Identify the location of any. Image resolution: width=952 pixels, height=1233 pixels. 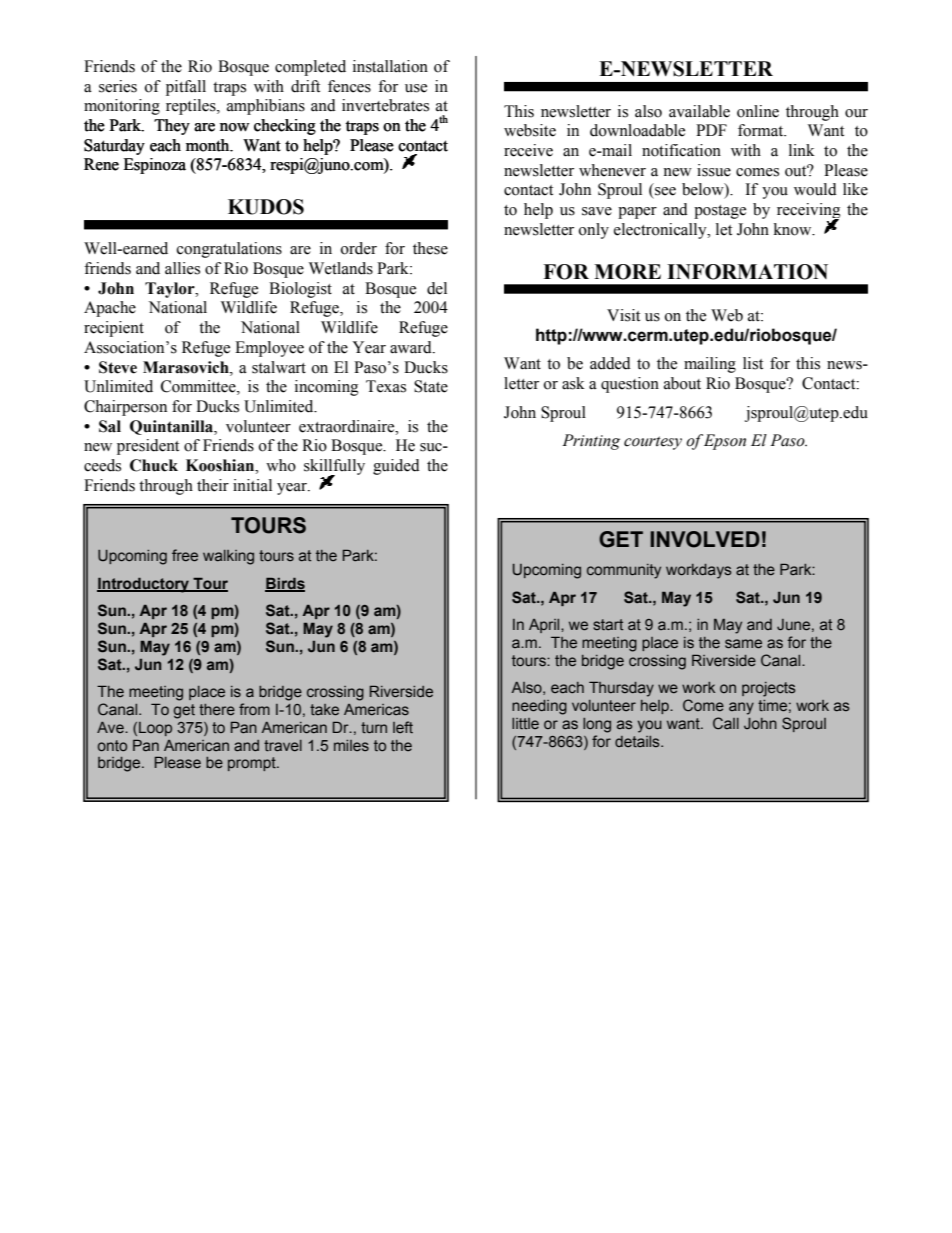
(741, 708).
